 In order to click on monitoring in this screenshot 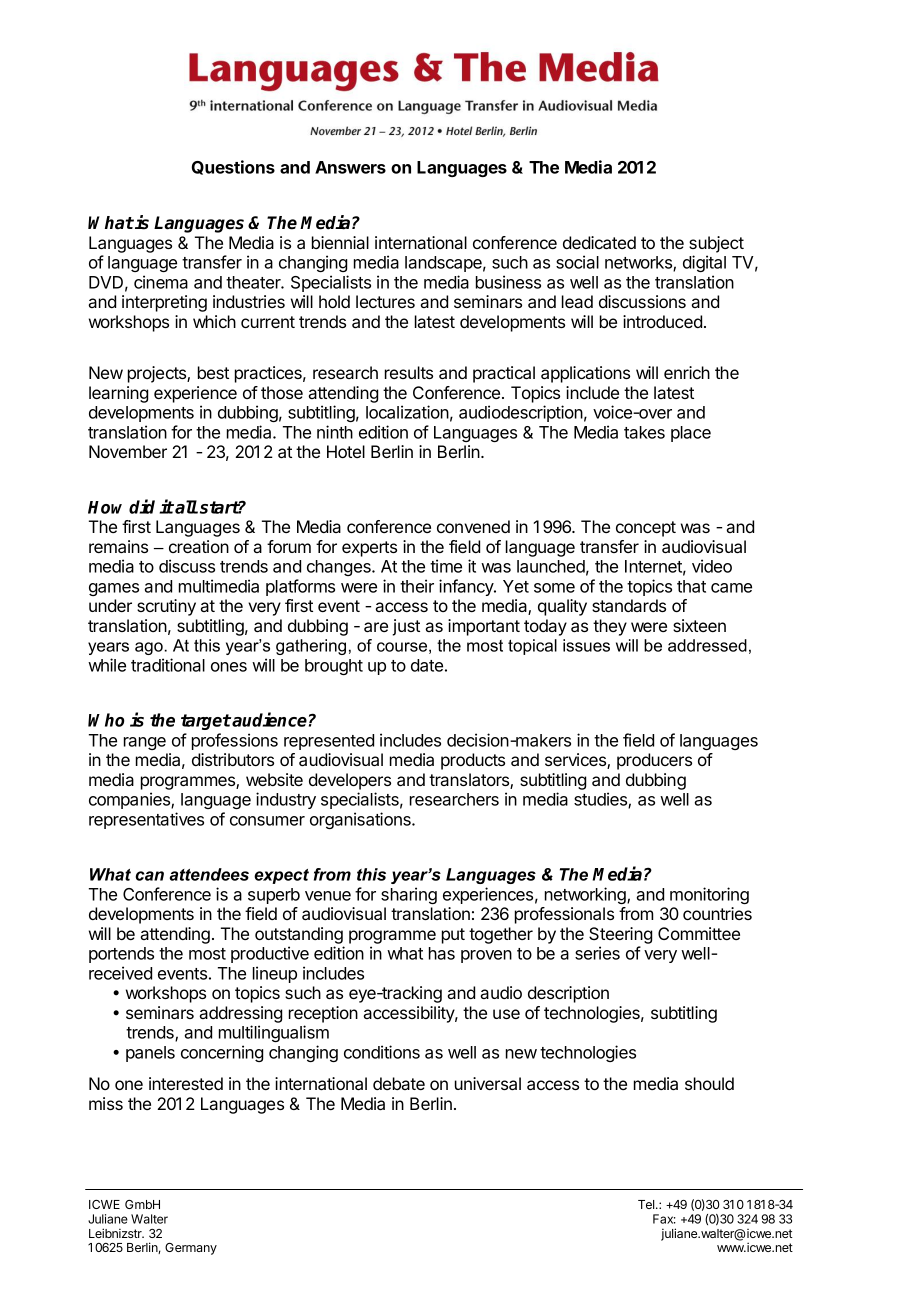, I will do `click(709, 895)`.
